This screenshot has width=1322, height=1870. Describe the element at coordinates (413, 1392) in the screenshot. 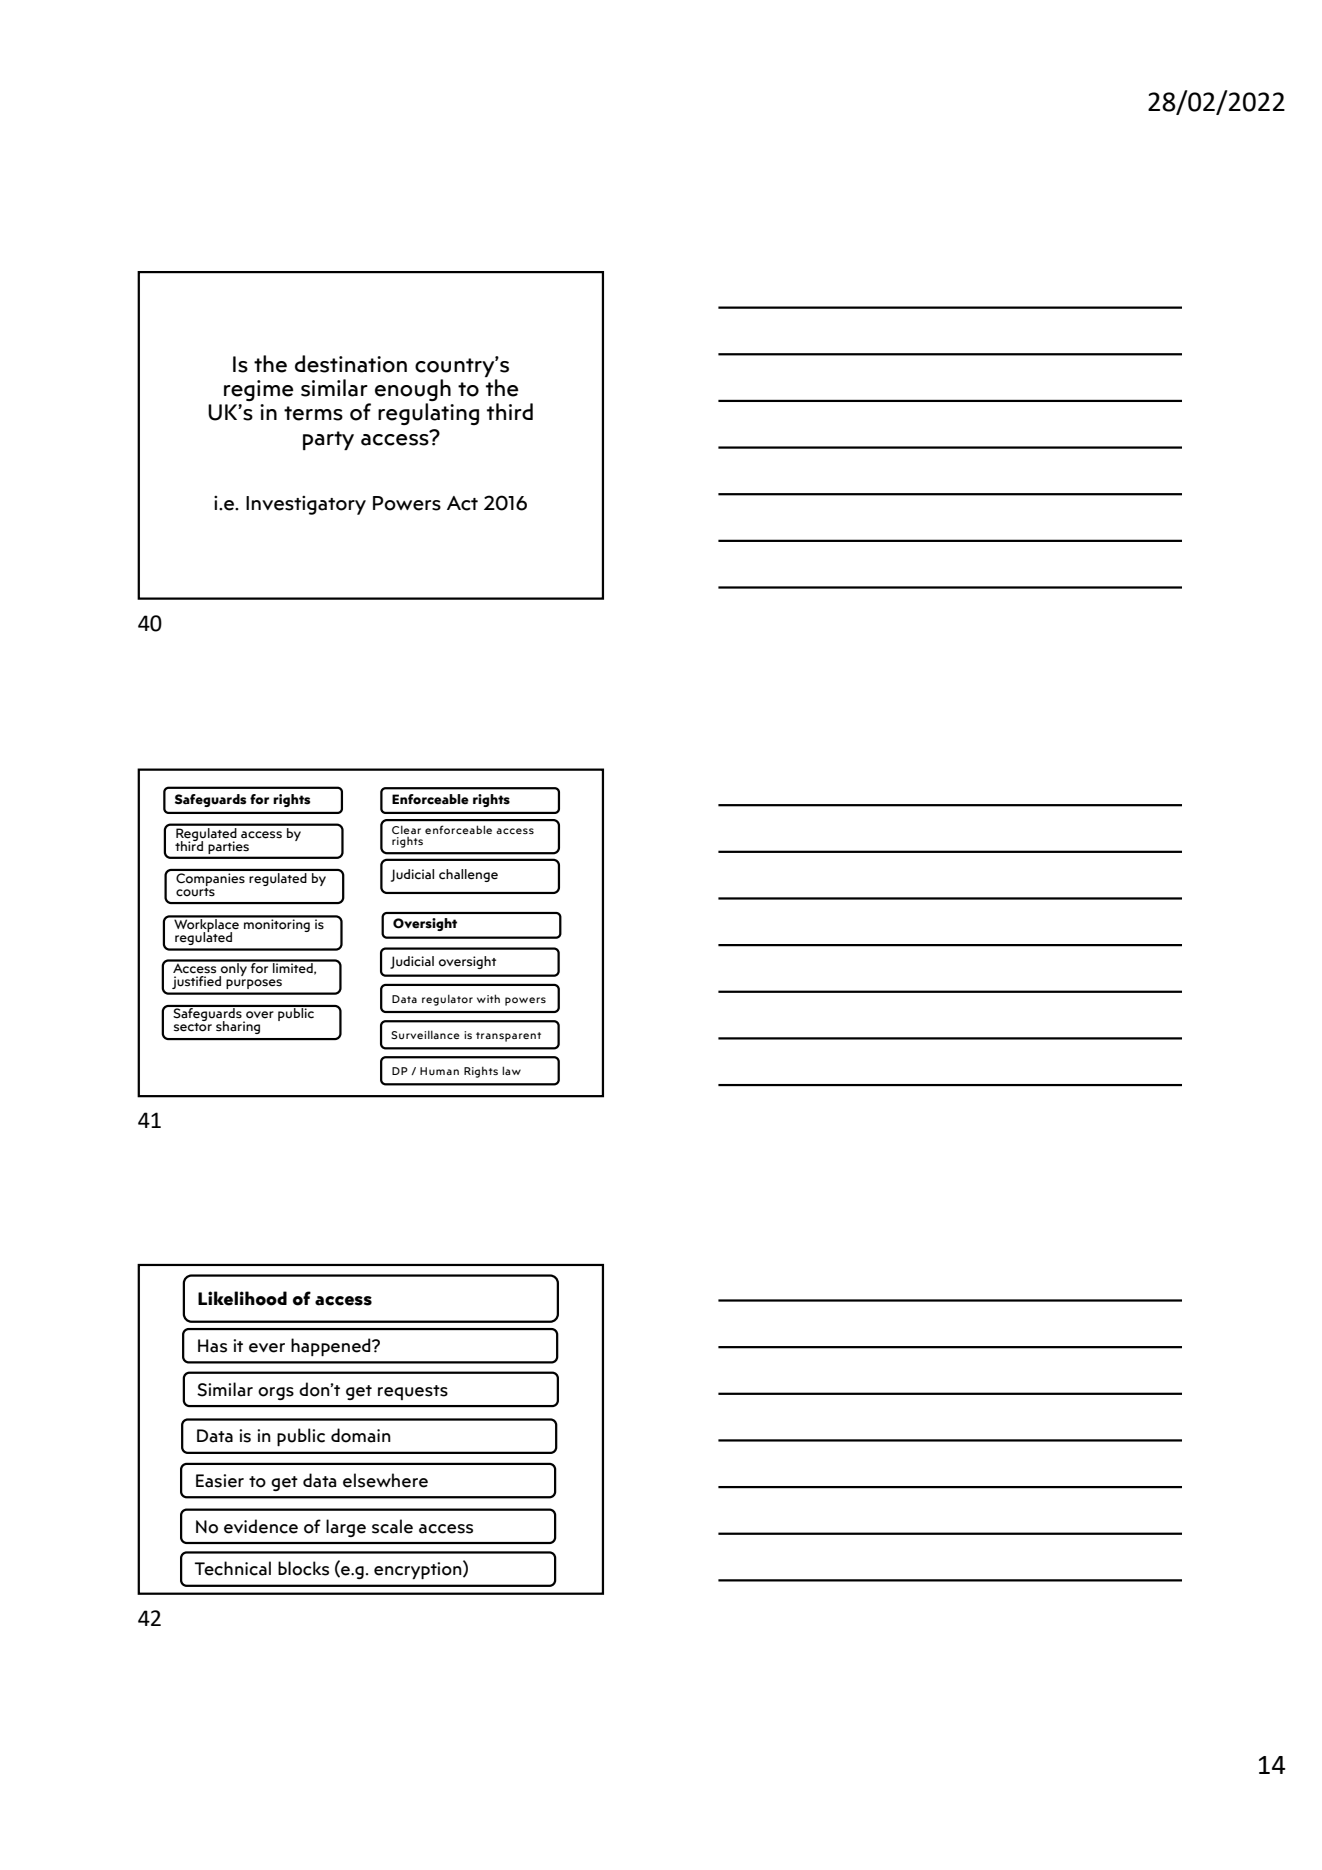

I see `requests` at that location.
